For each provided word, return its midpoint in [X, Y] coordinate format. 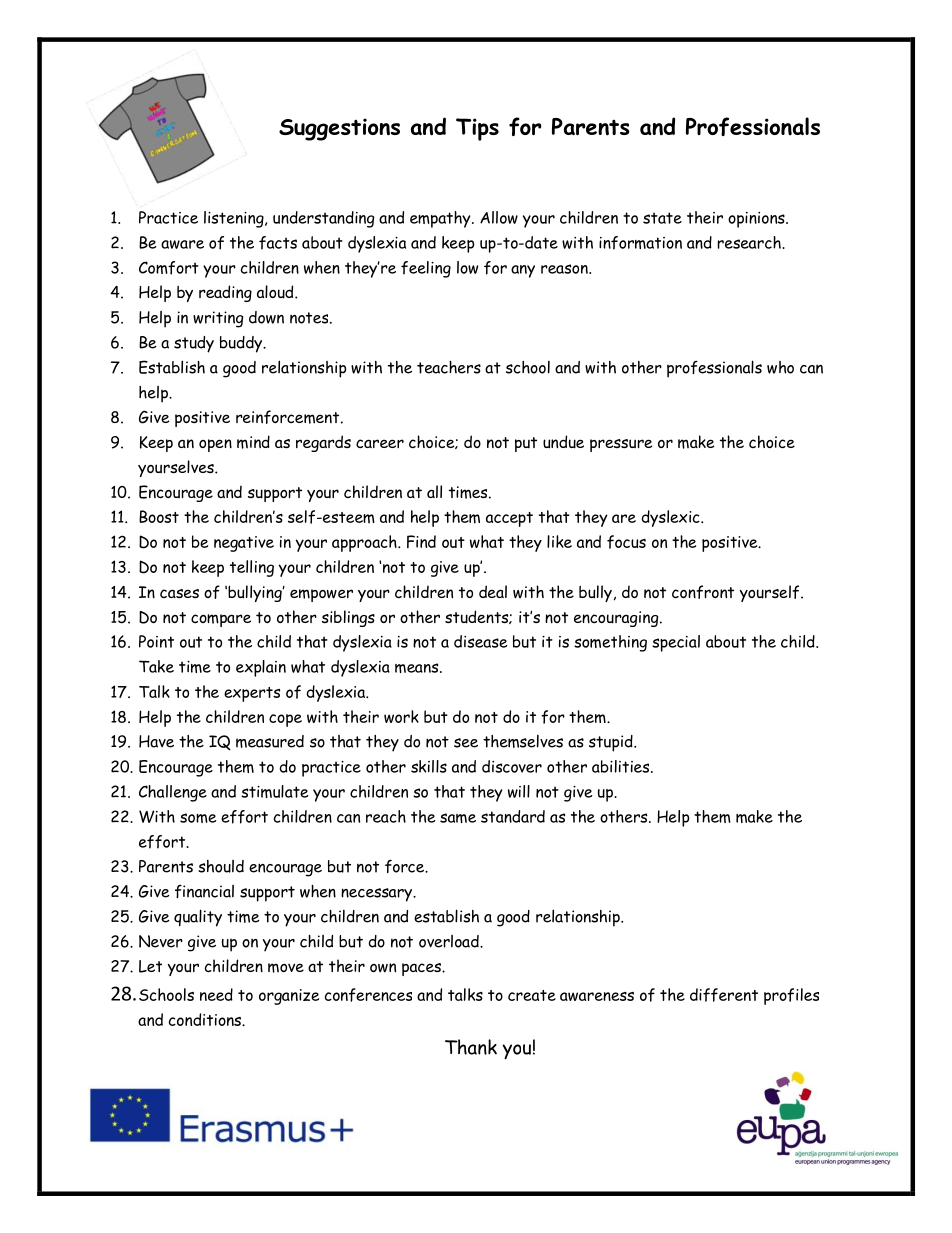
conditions [206, 1019]
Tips [477, 129]
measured [270, 741]
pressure [621, 445]
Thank [471, 1047]
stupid [612, 743]
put [526, 444]
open [215, 445]
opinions [757, 220]
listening [235, 219]
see [466, 743]
